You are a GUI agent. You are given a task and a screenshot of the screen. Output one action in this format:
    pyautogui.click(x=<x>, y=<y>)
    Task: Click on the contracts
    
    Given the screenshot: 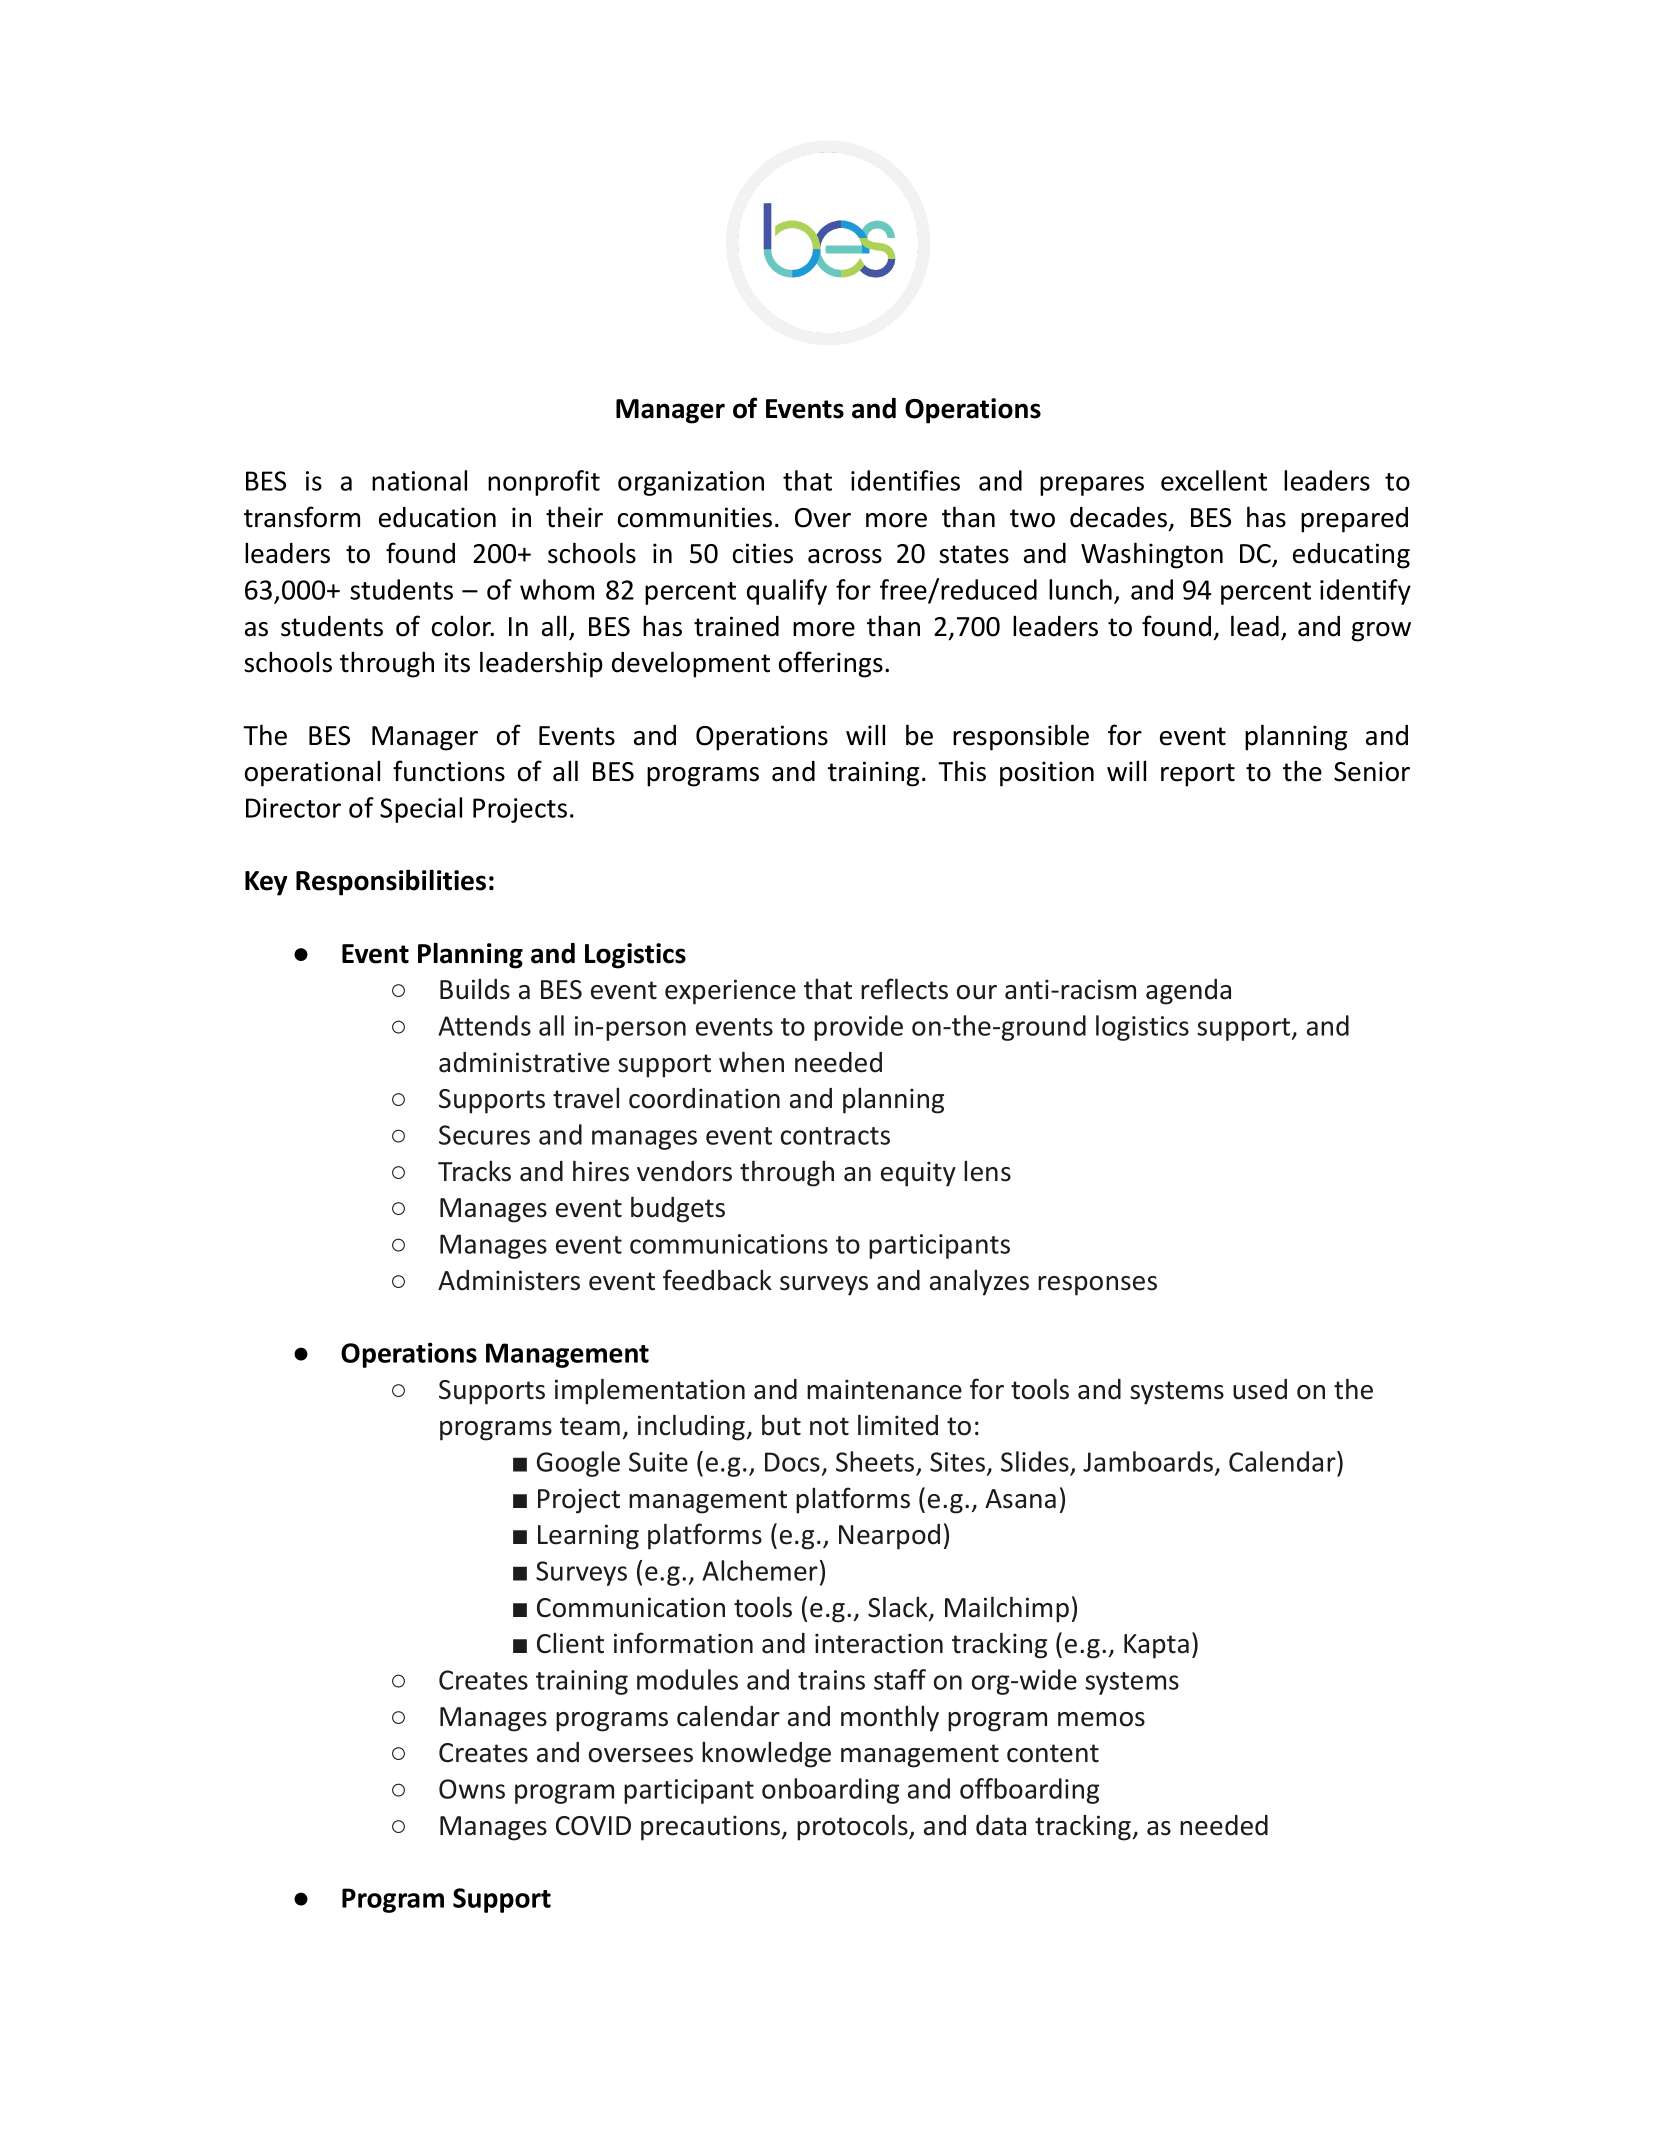 What is the action you would take?
    pyautogui.click(x=835, y=1136)
